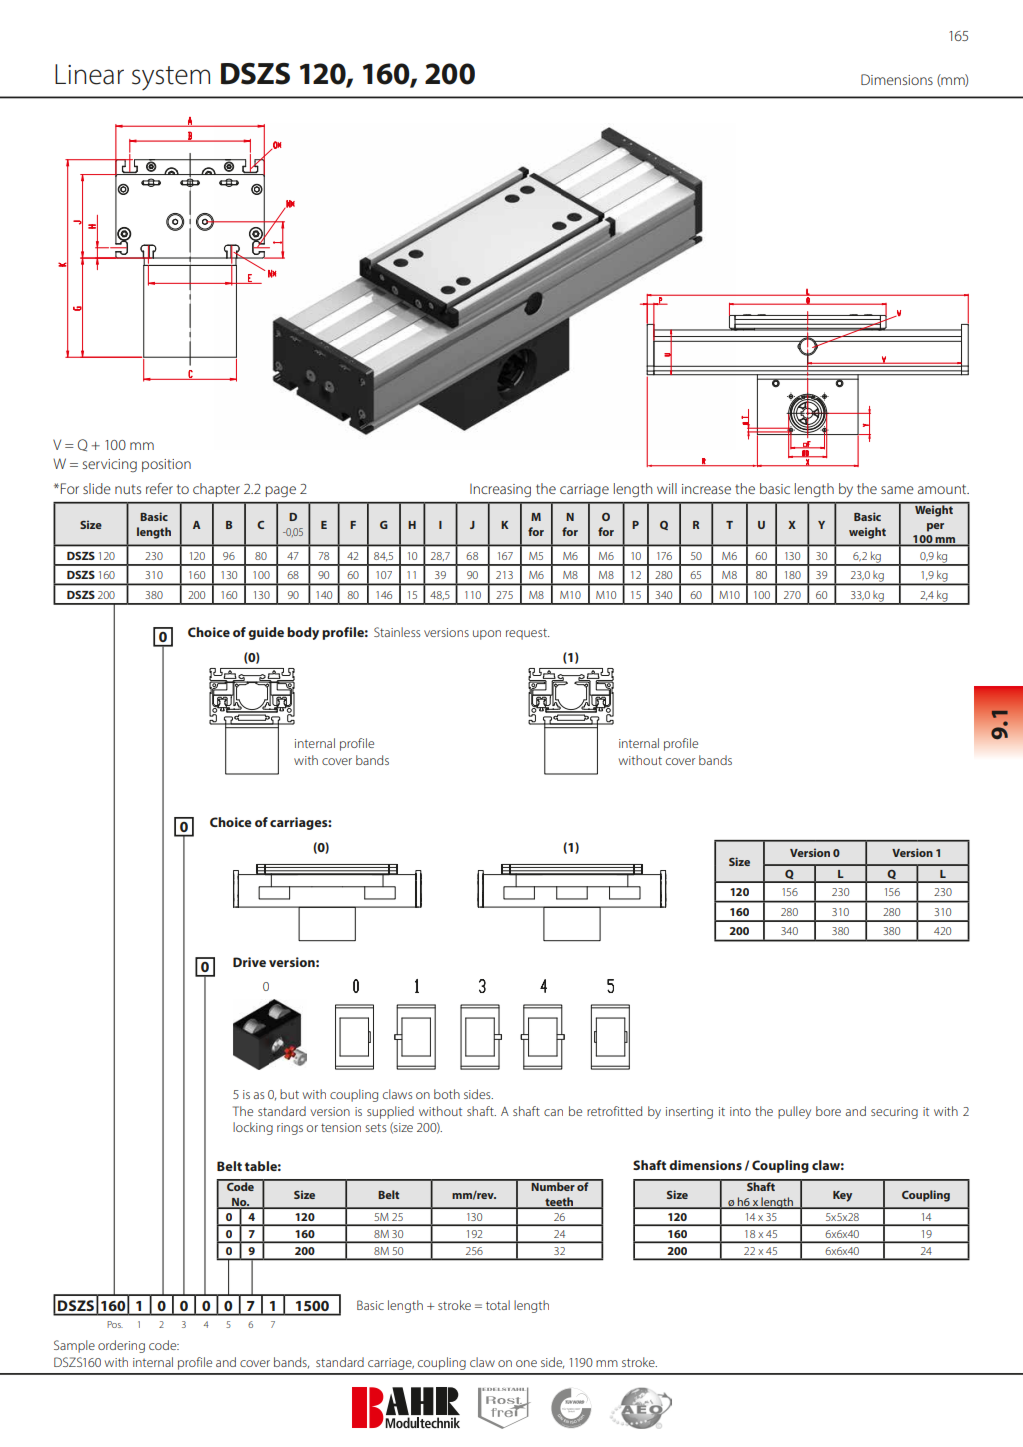  I want to click on upon, so click(487, 635).
